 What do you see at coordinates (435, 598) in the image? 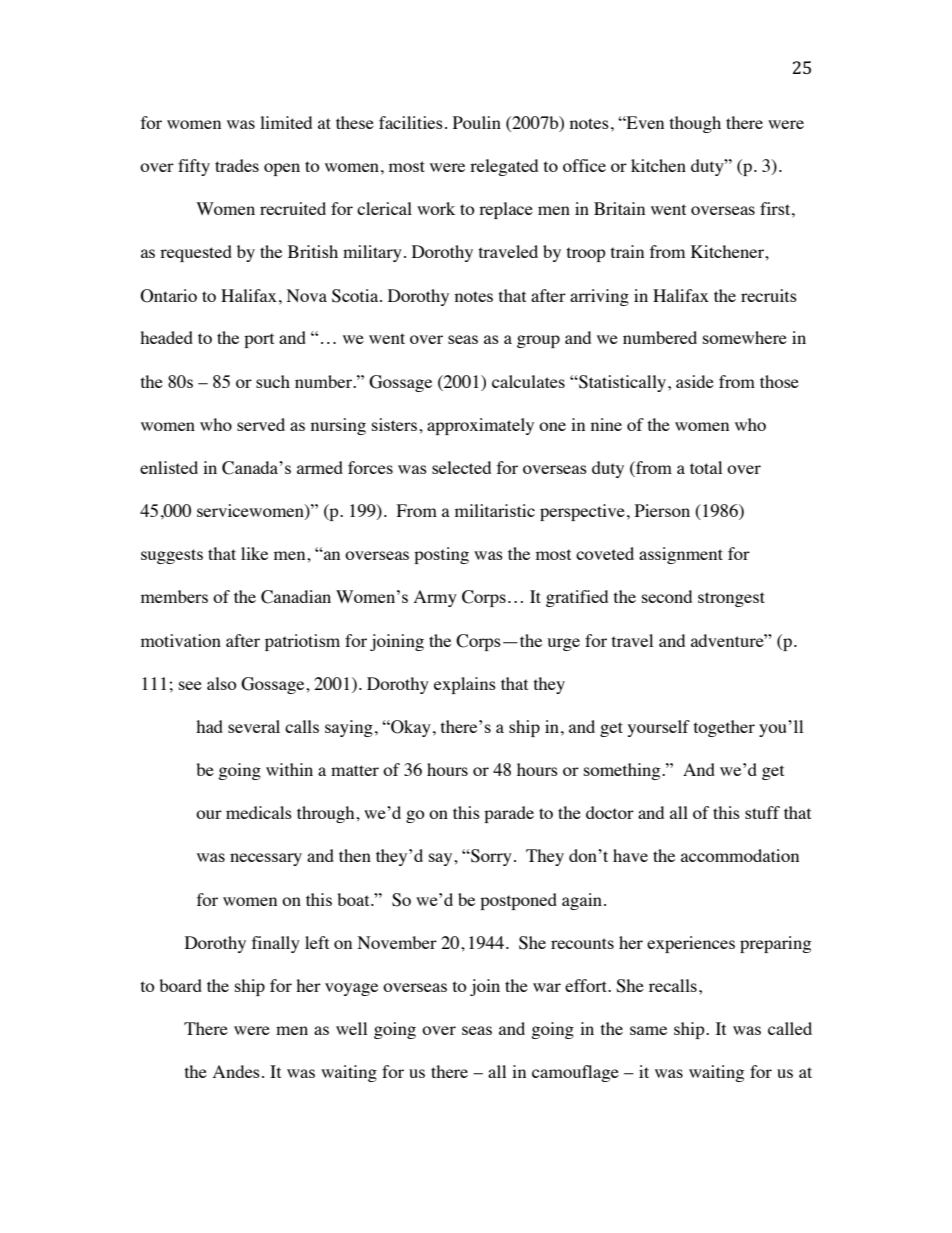
I see `Army` at bounding box center [435, 598].
